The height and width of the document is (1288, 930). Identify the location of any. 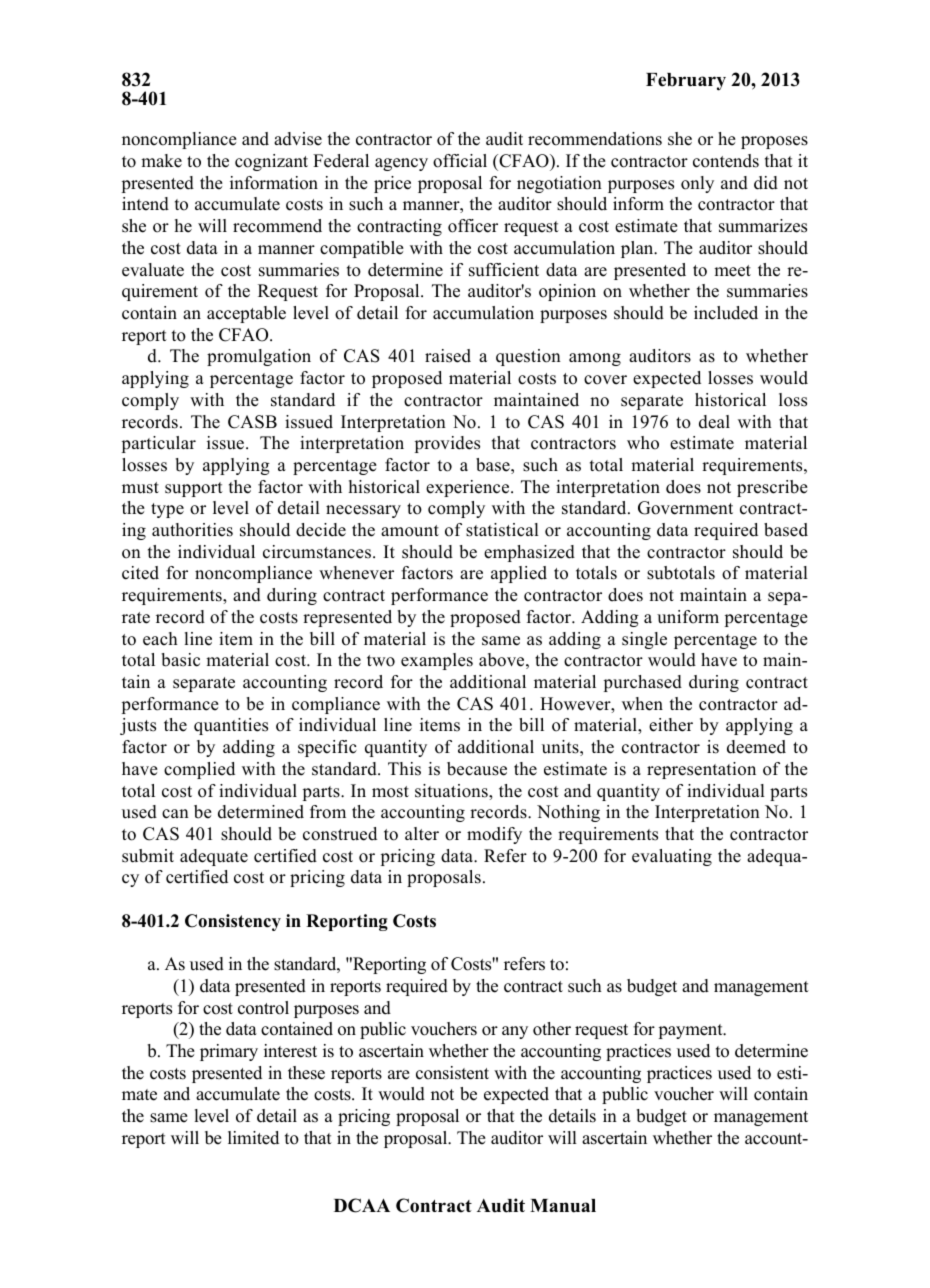
(515, 1032).
